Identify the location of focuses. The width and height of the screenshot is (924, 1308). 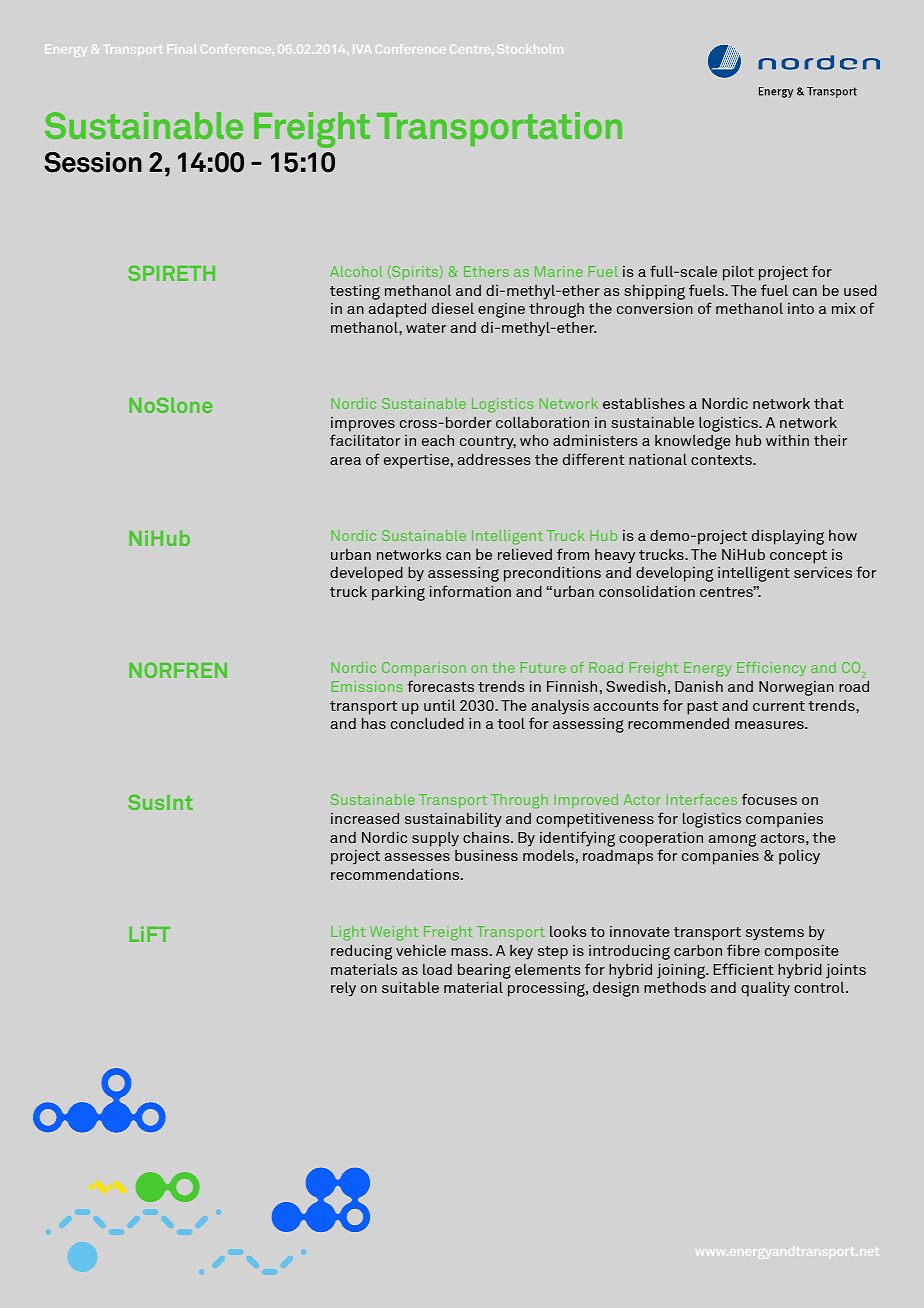
(769, 799).
